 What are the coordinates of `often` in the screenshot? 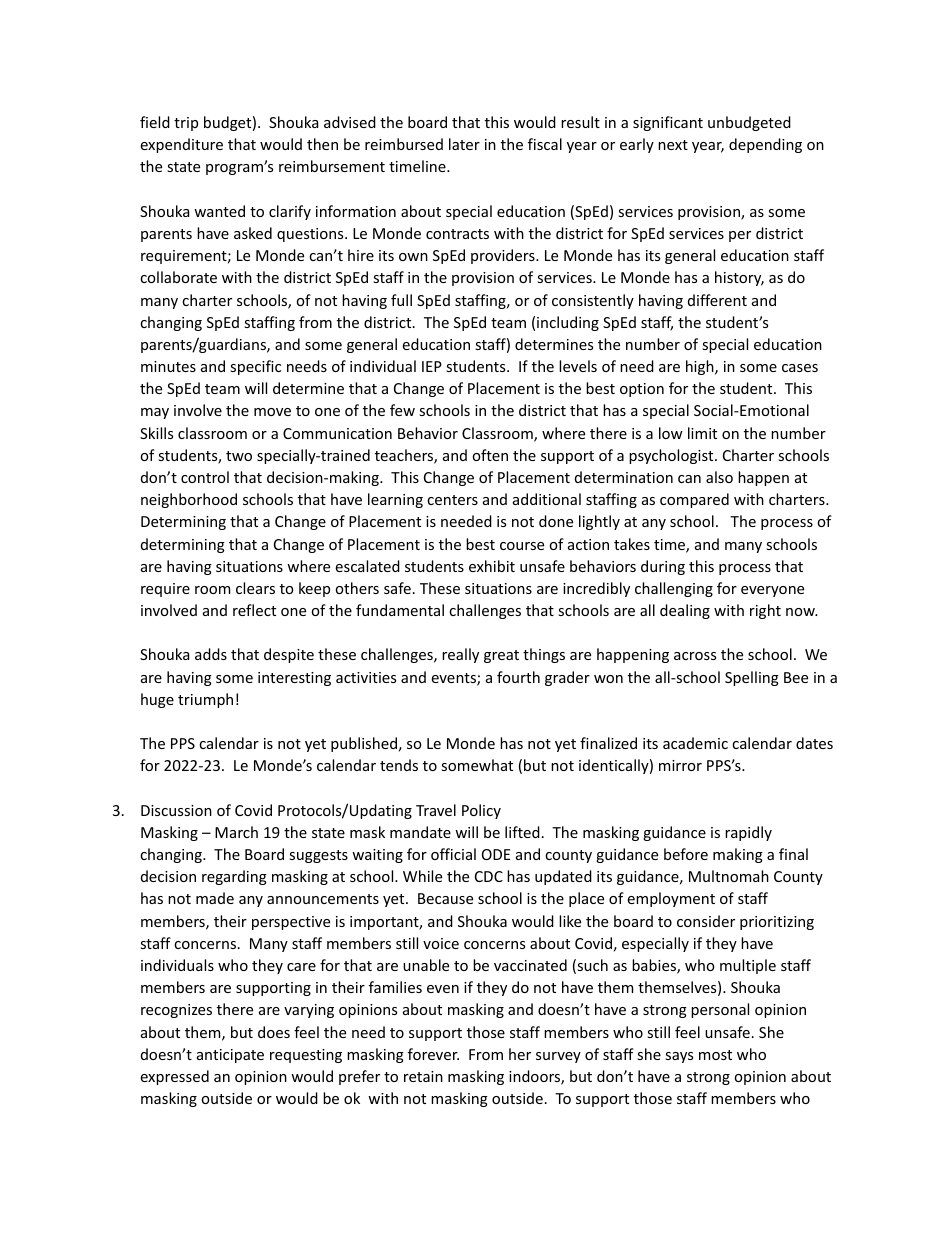 It's located at (490, 455).
